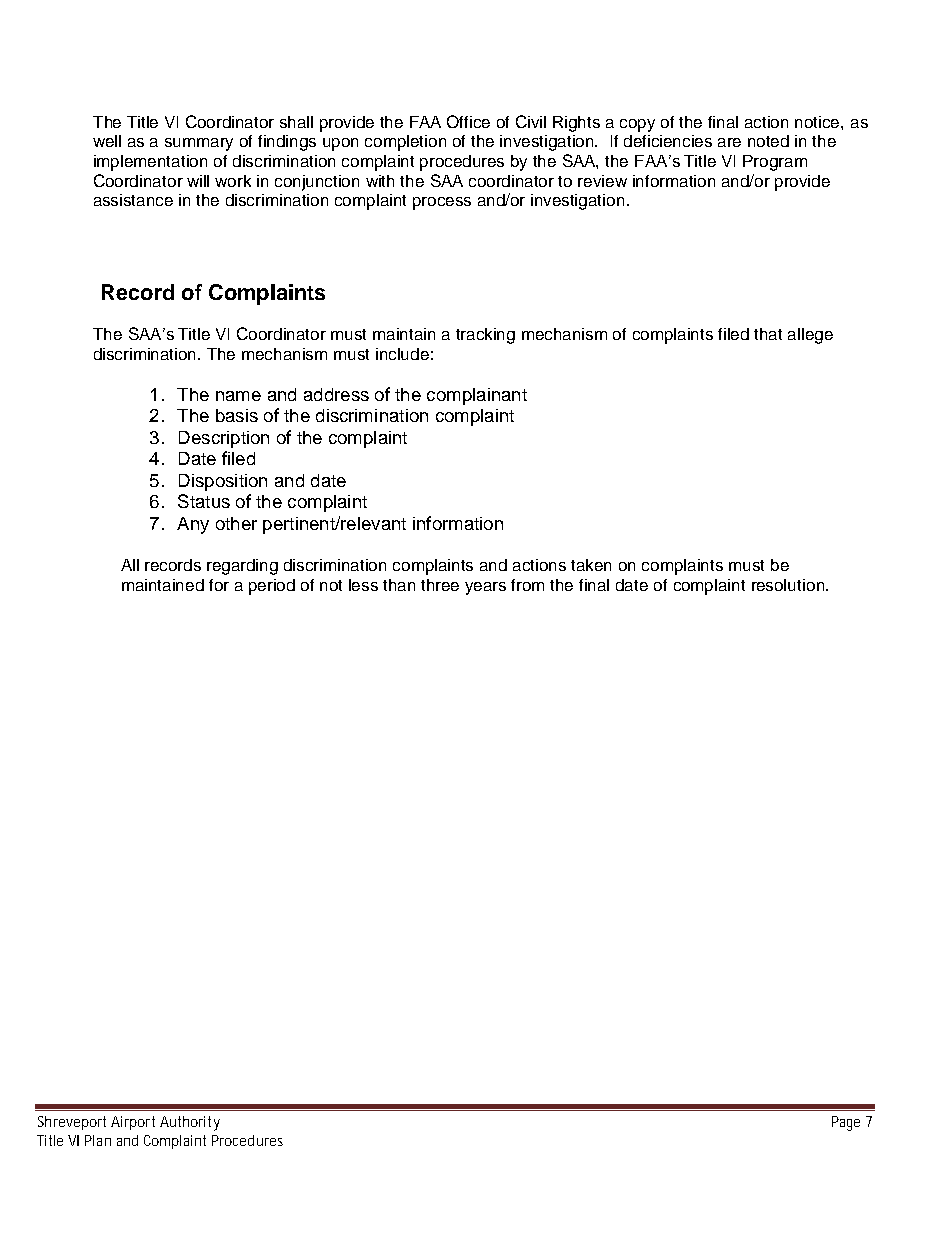 This image has height=1233, width=952. I want to click on period, so click(272, 587).
